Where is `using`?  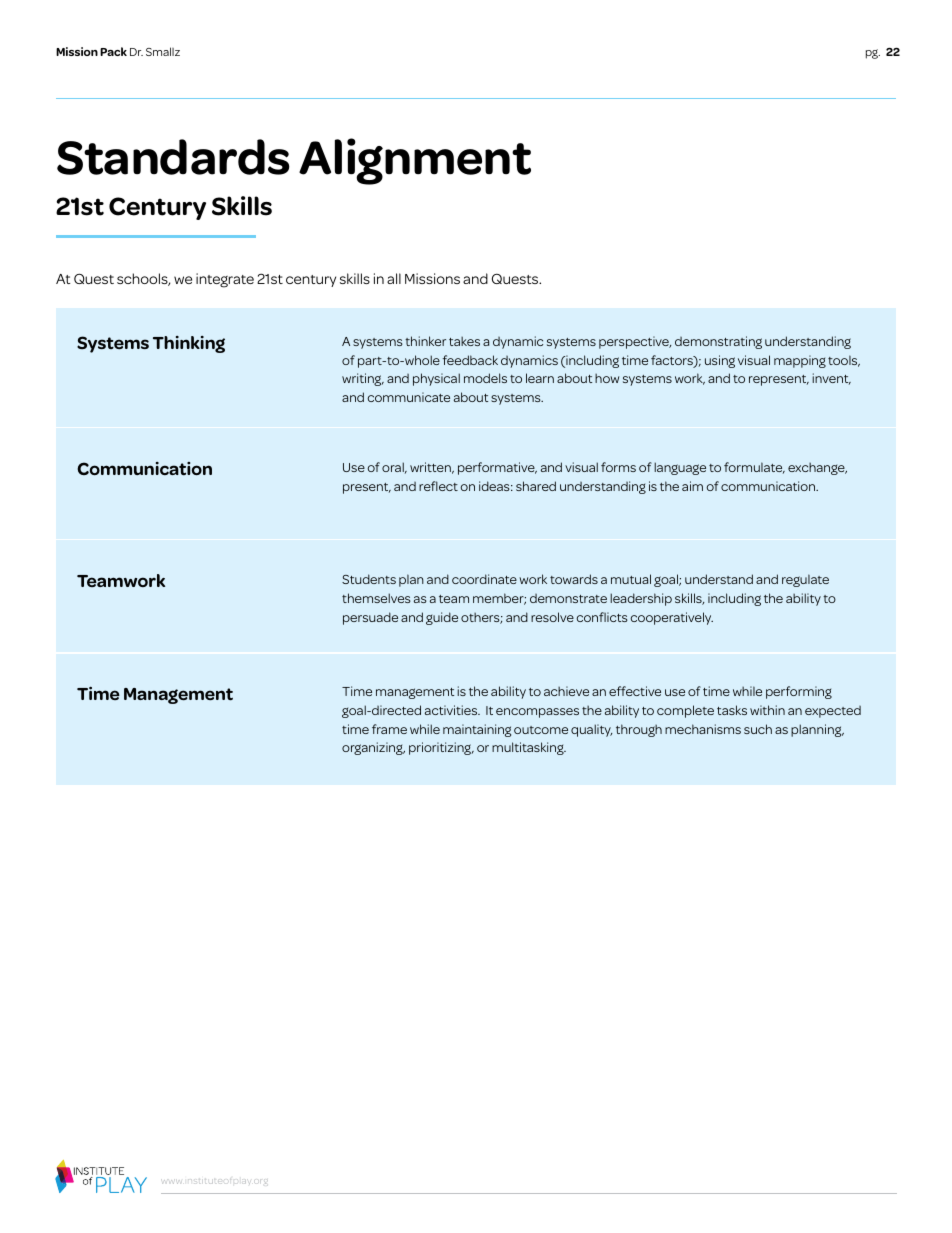
using is located at coordinates (720, 361).
